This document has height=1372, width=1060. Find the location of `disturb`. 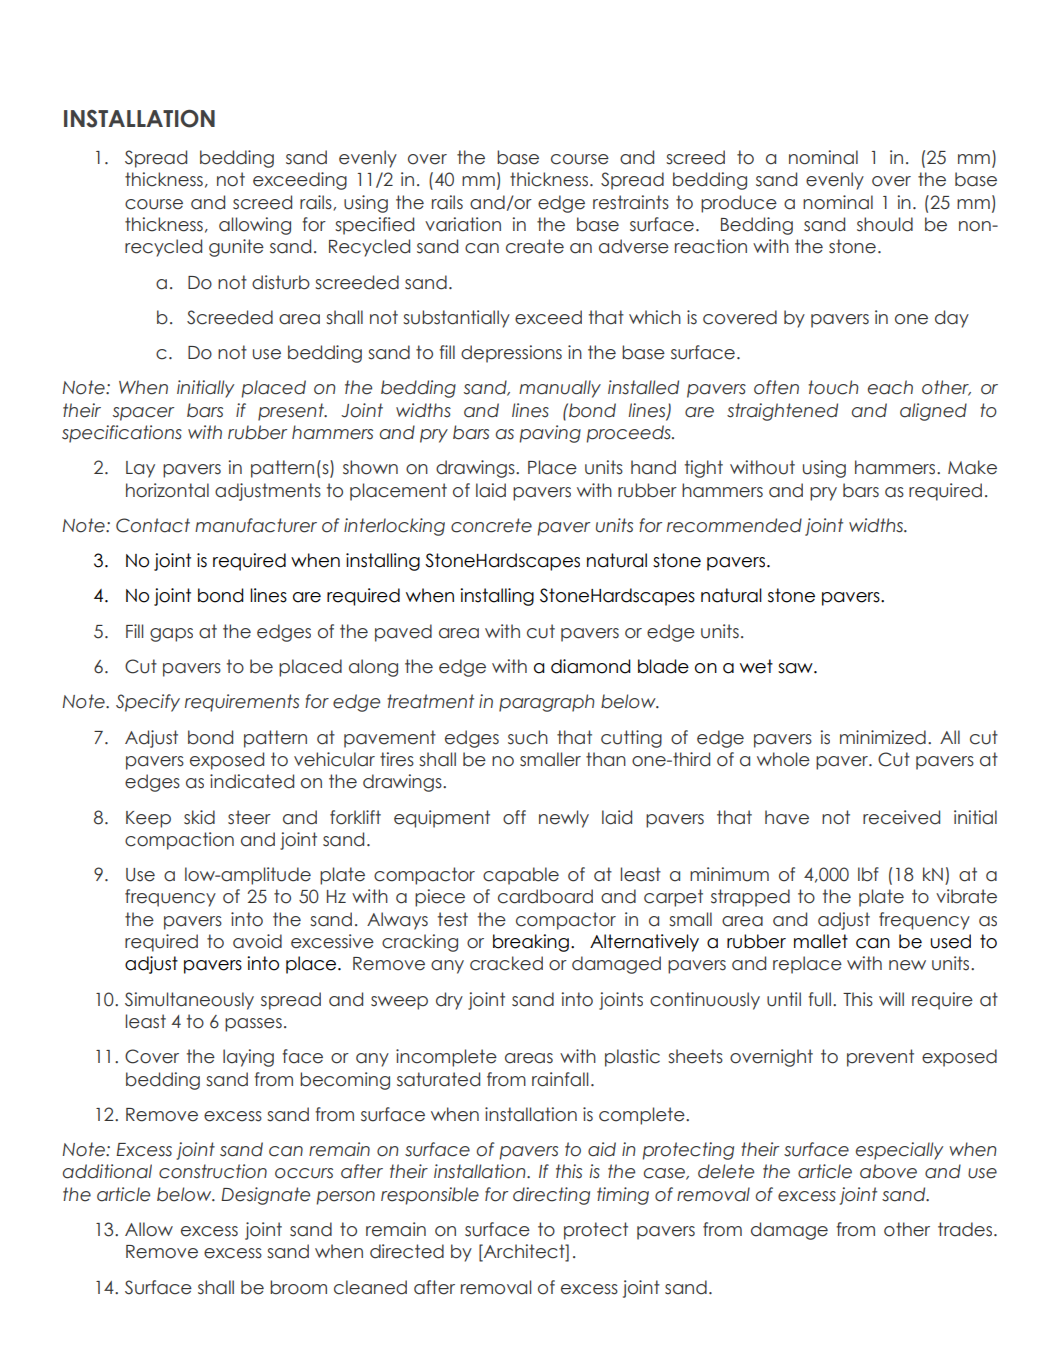

disturb is located at coordinates (281, 282).
